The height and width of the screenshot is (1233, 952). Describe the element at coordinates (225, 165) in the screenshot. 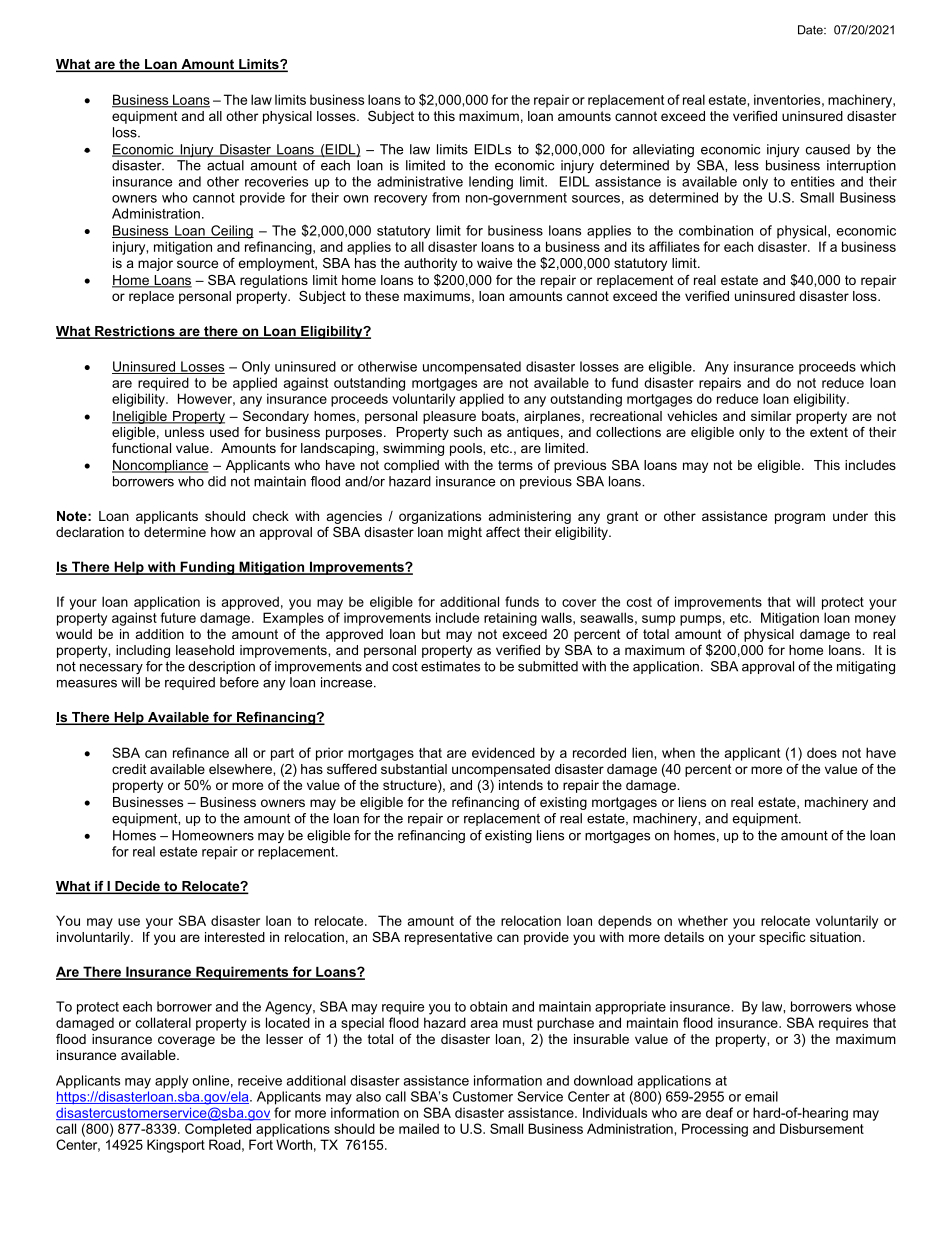

I see `actual` at that location.
